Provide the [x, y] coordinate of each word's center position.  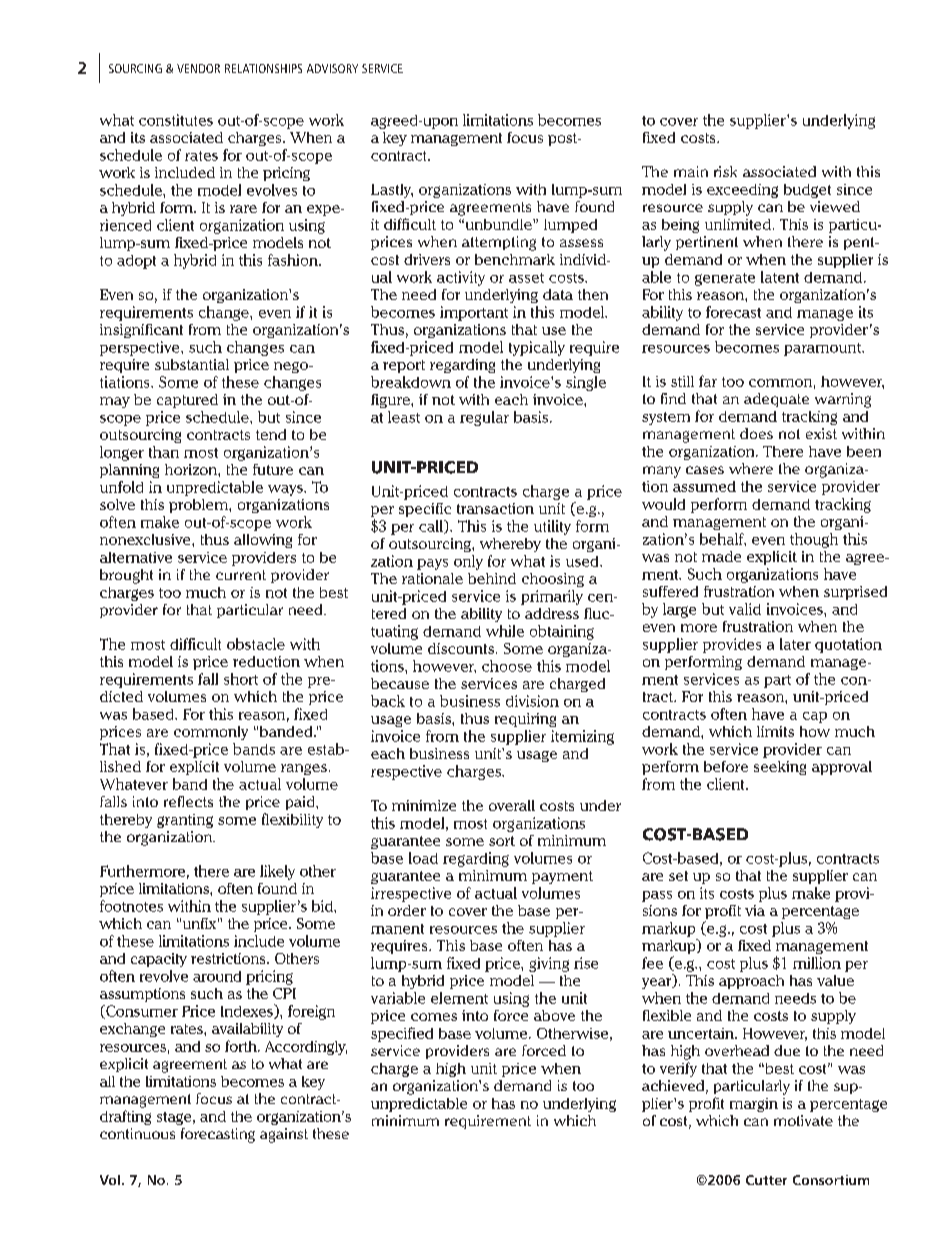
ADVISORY [332, 68]
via [755, 910]
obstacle [256, 644]
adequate [776, 400]
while [505, 631]
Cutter [766, 1180]
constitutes [176, 120]
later [795, 644]
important [474, 313]
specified [402, 1034]
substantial [192, 364]
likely [277, 872]
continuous [137, 1133]
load [423, 858]
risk [725, 171]
